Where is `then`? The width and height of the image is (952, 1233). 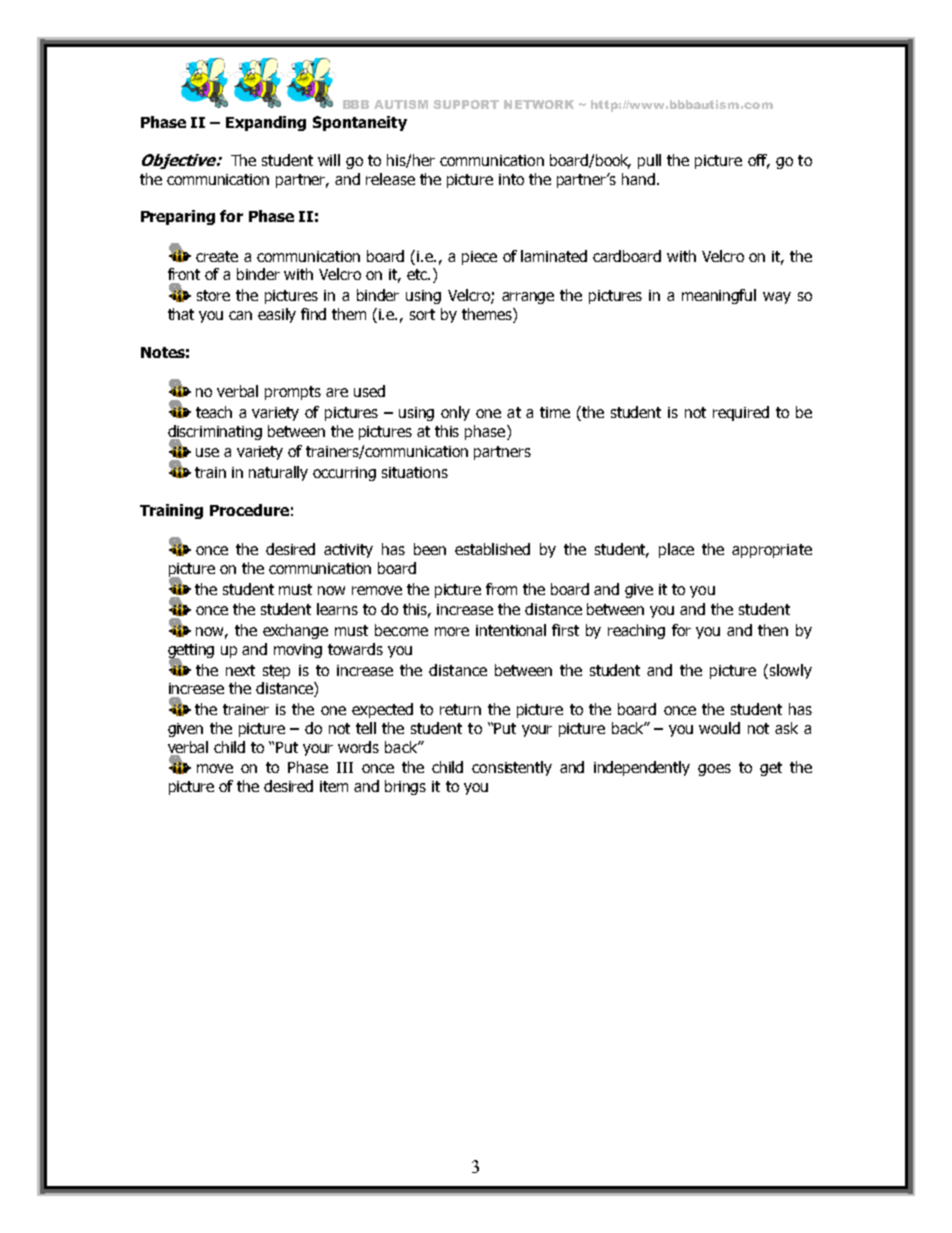
then is located at coordinates (773, 630).
